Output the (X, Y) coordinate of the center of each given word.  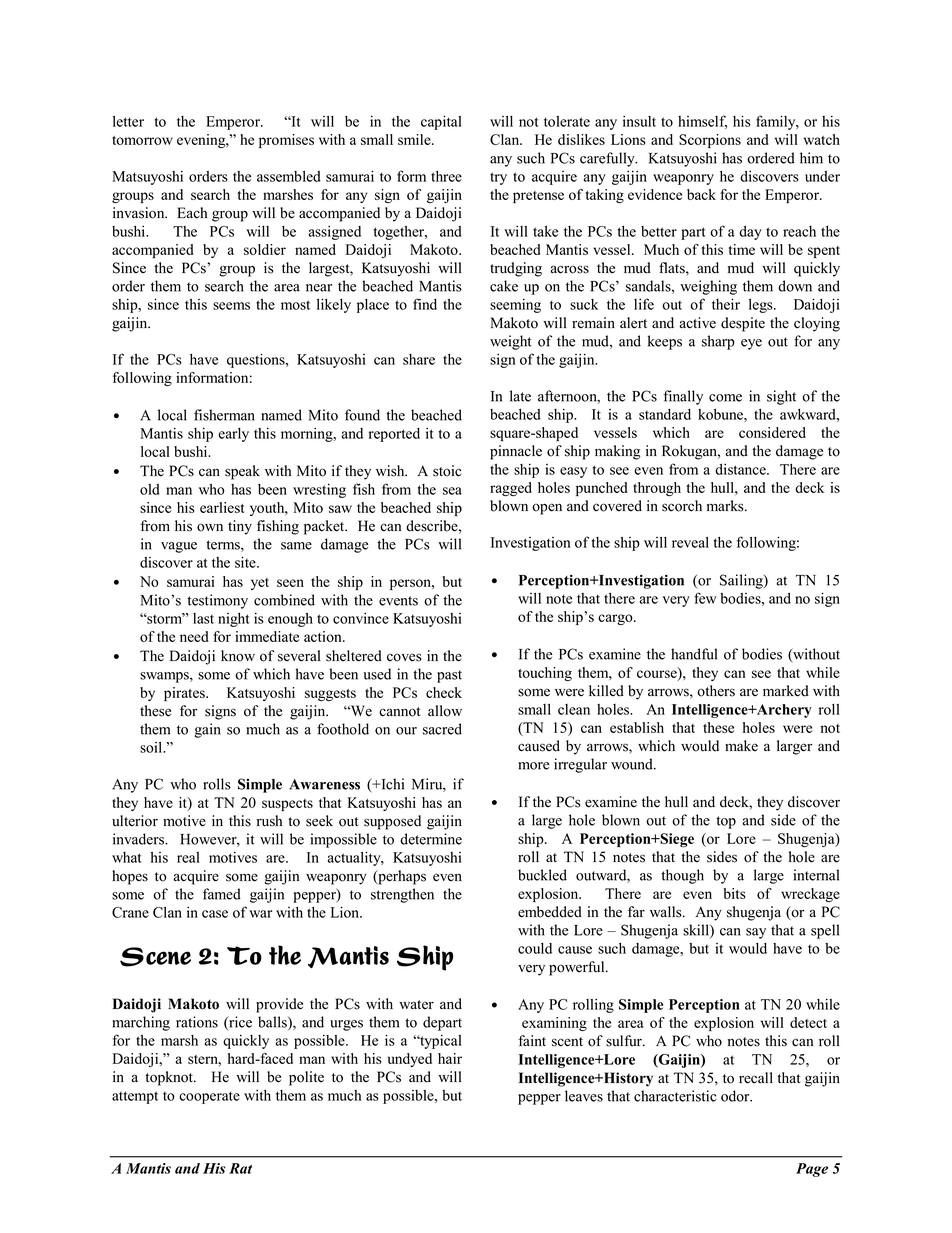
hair (450, 1058)
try (498, 178)
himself (702, 122)
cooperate (209, 1097)
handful (694, 654)
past (449, 676)
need (194, 636)
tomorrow (142, 140)
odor (736, 1096)
